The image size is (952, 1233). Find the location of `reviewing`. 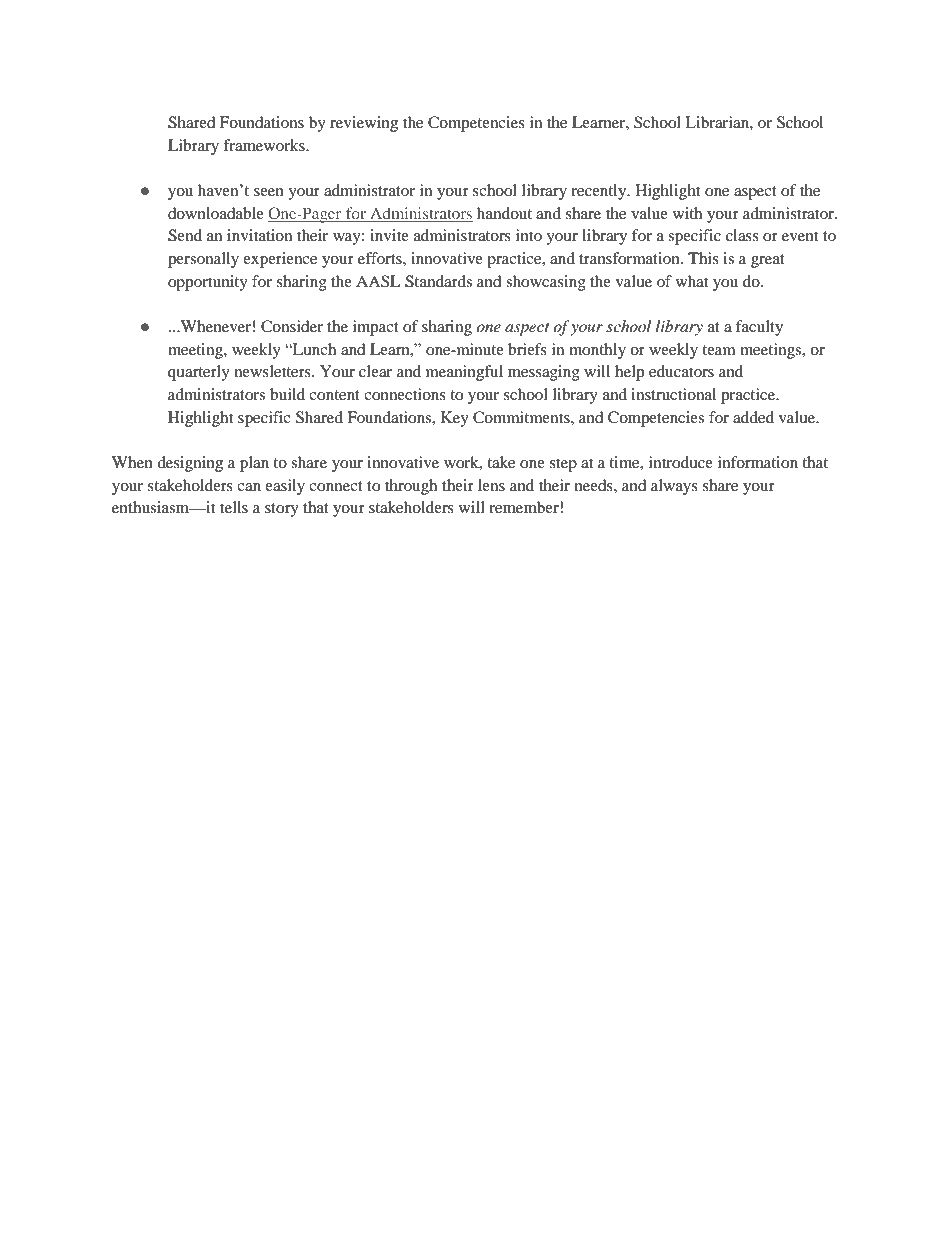

reviewing is located at coordinates (364, 124).
